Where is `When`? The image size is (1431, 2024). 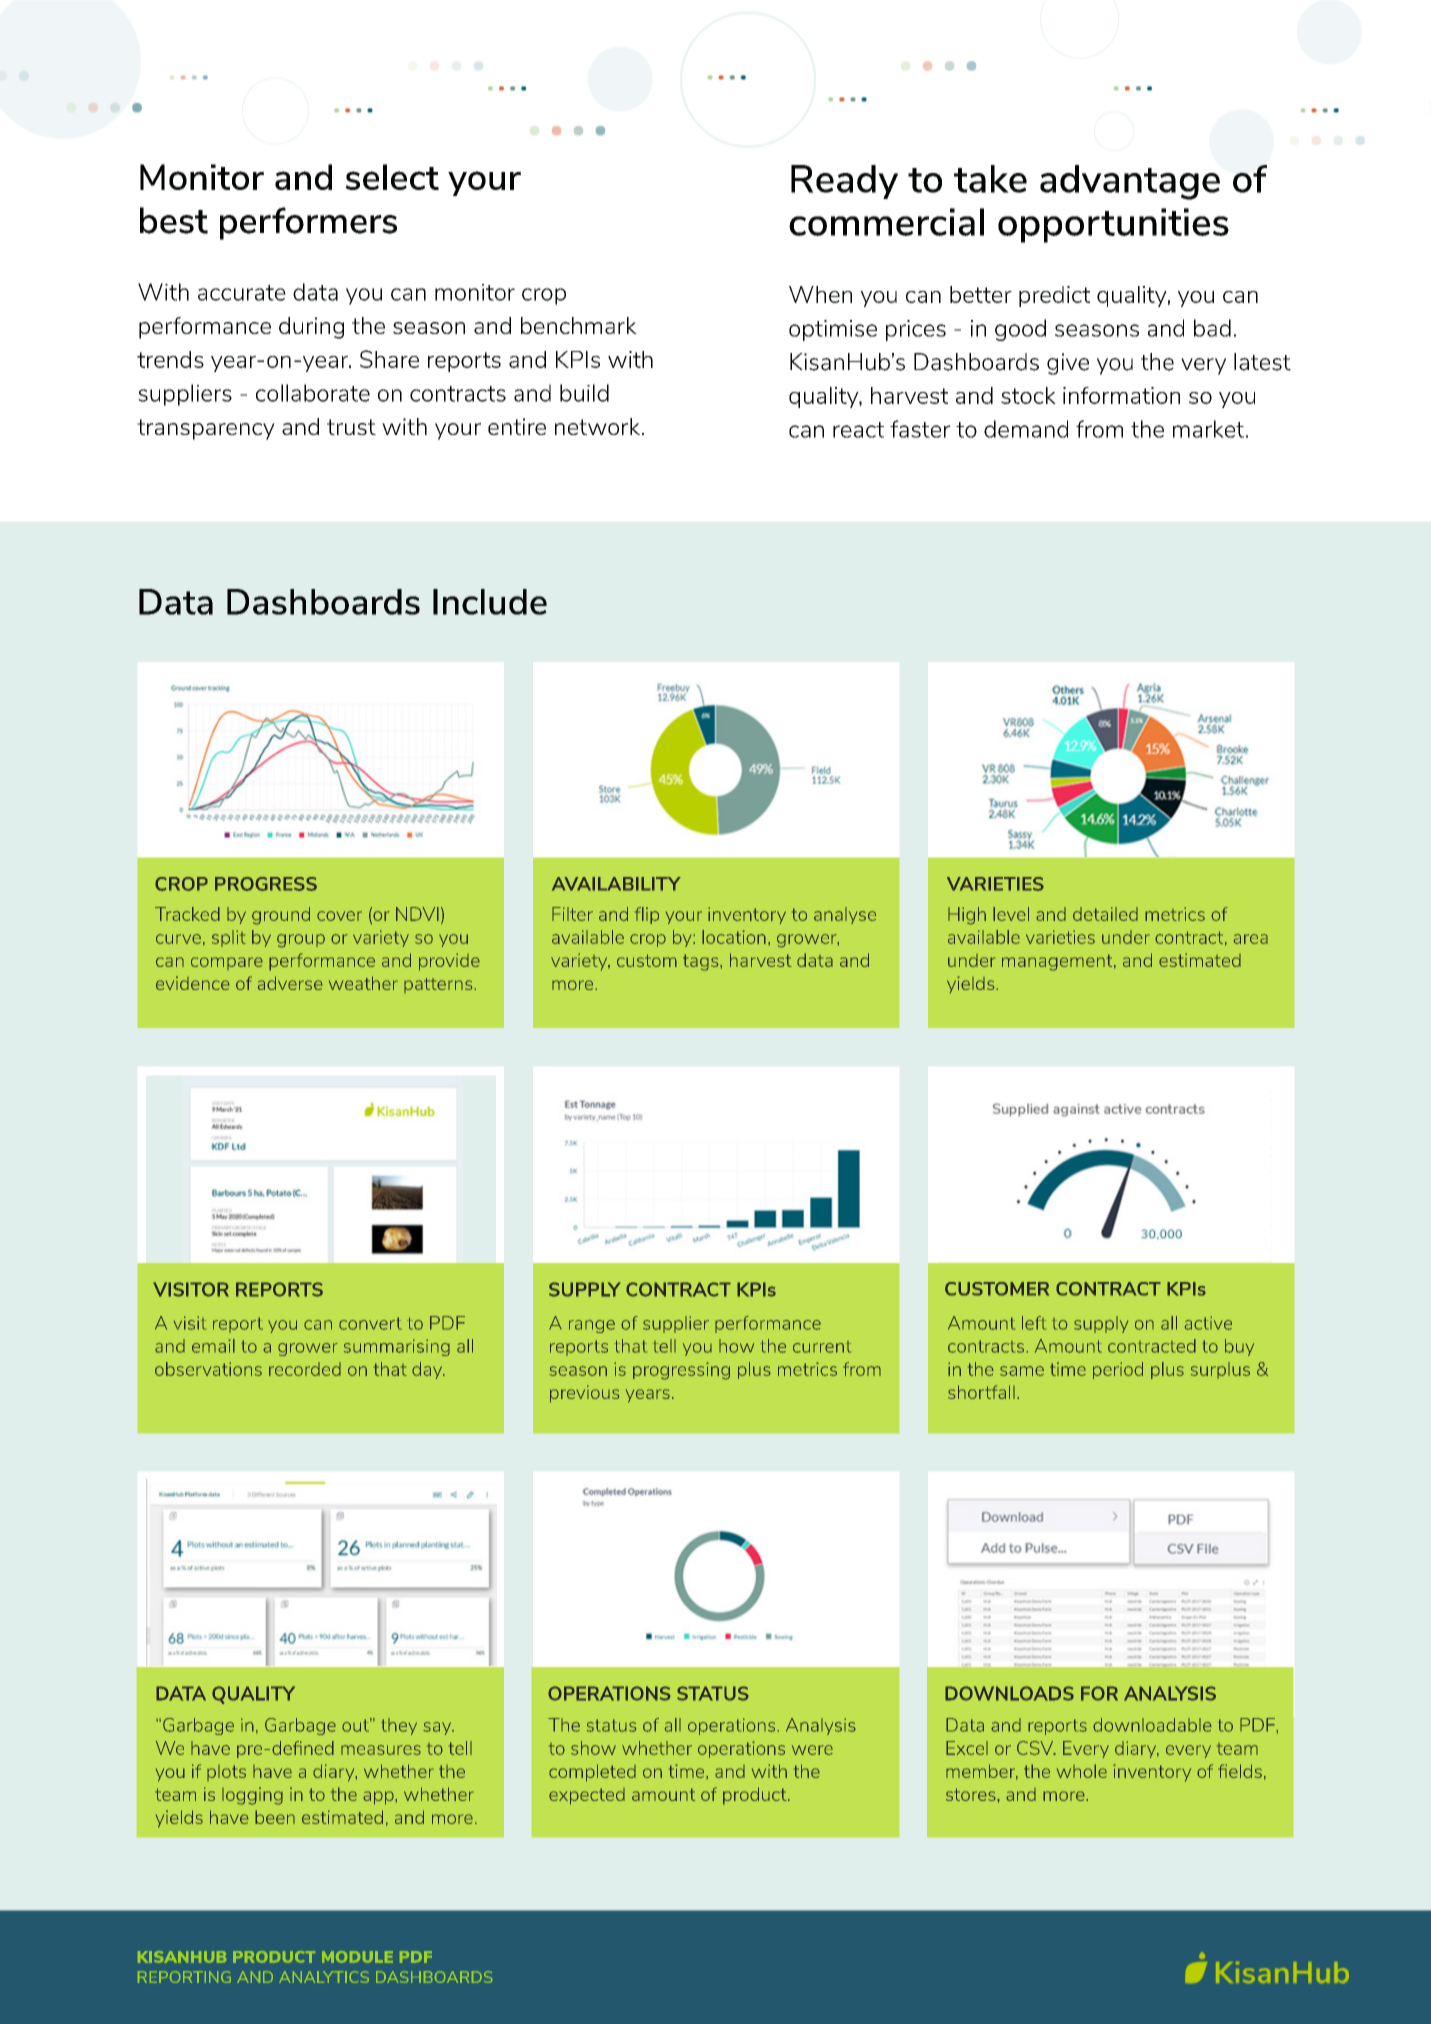 When is located at coordinates (820, 294).
